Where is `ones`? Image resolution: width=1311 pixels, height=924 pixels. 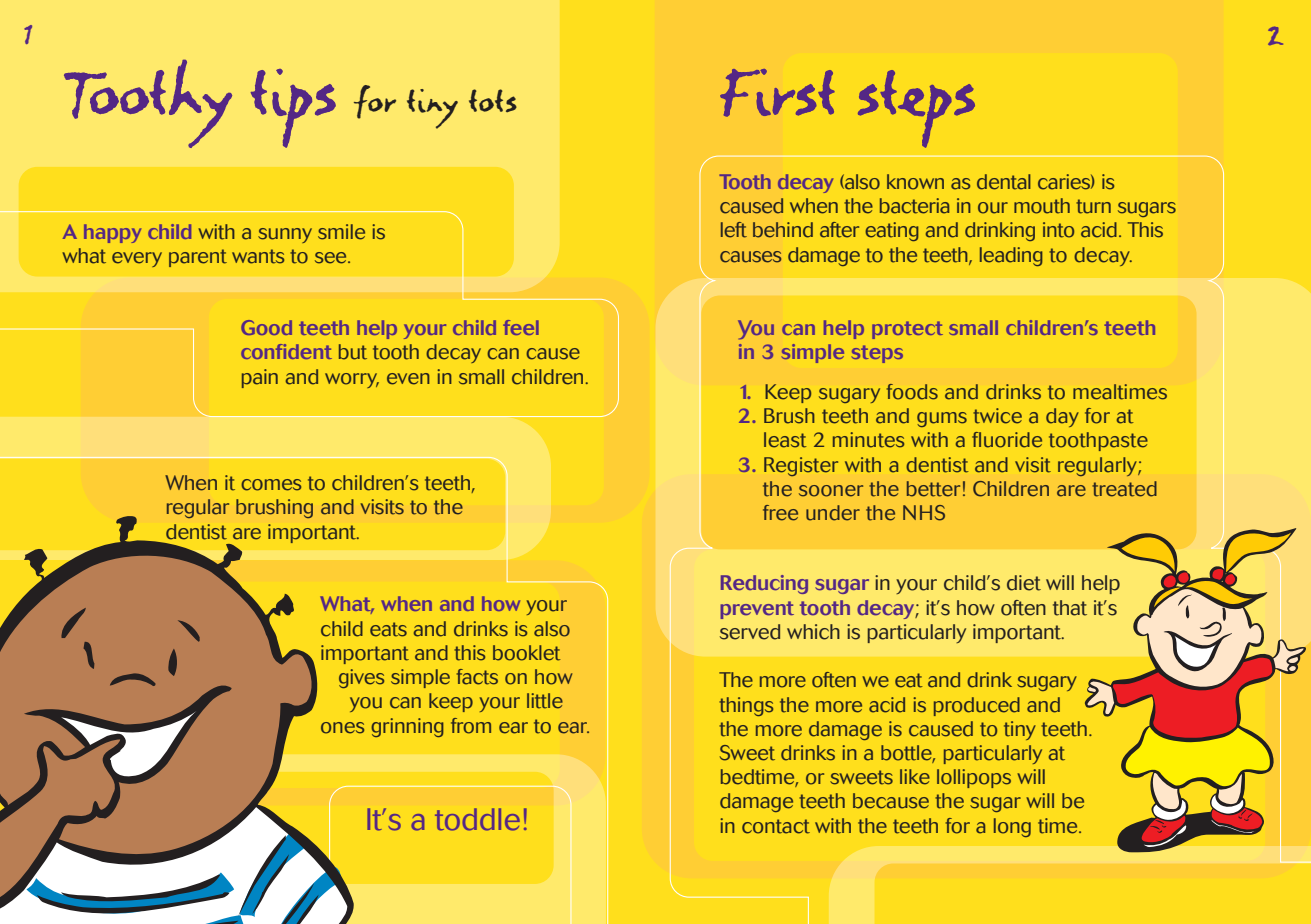
ones is located at coordinates (342, 728).
